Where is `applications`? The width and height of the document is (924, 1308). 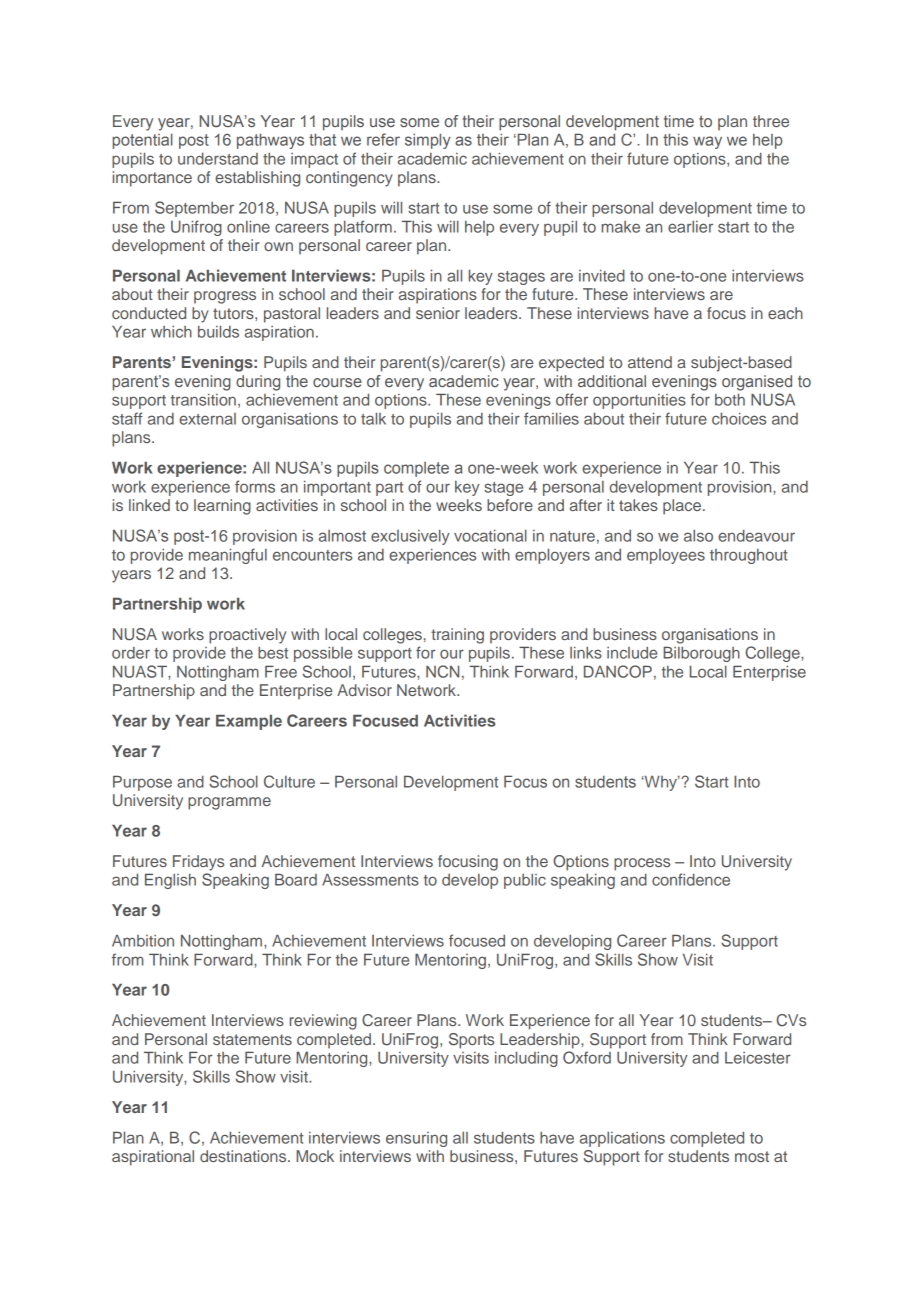
applications is located at coordinates (622, 1139).
